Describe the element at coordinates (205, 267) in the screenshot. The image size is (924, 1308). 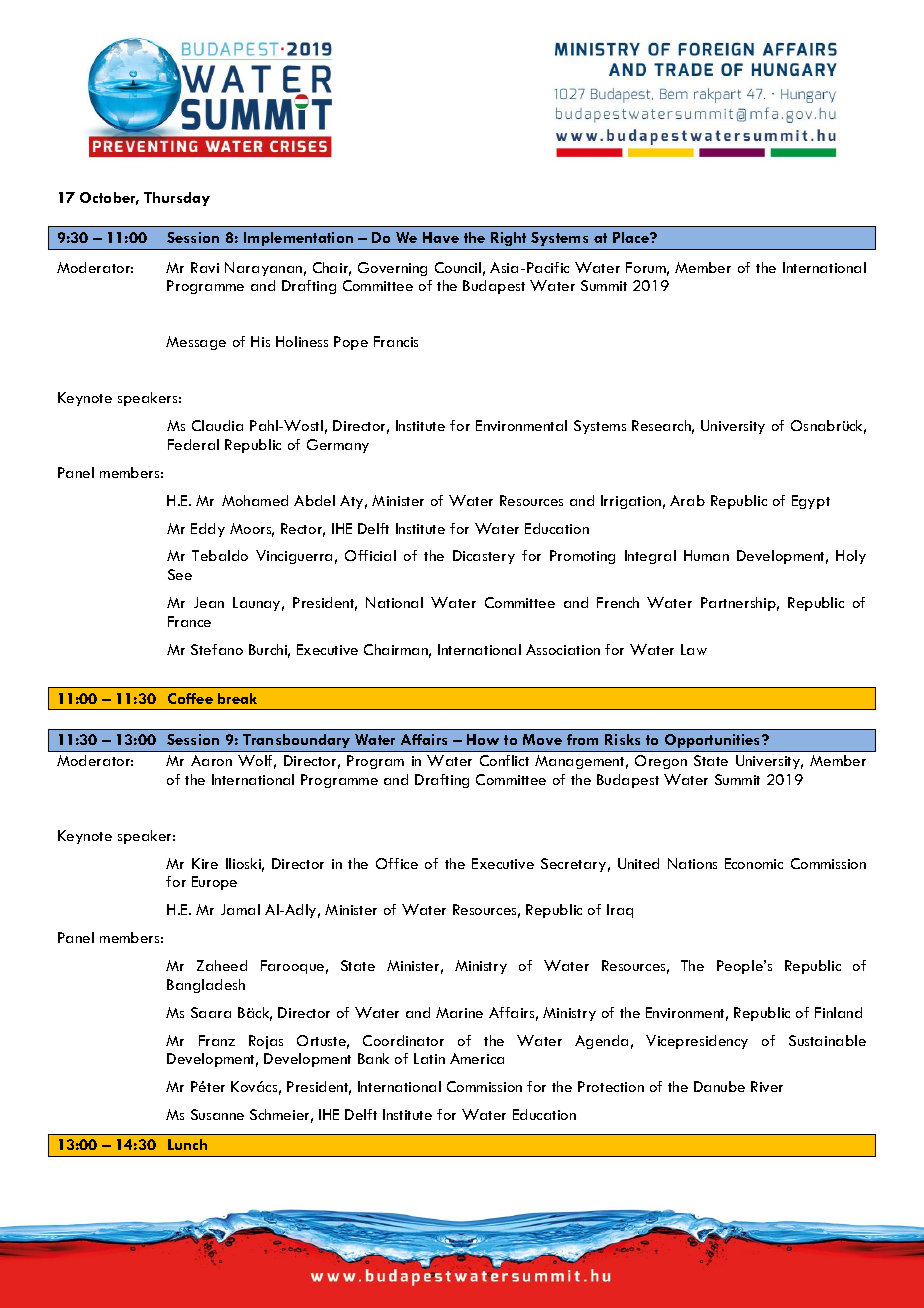
I see `Ravi` at that location.
